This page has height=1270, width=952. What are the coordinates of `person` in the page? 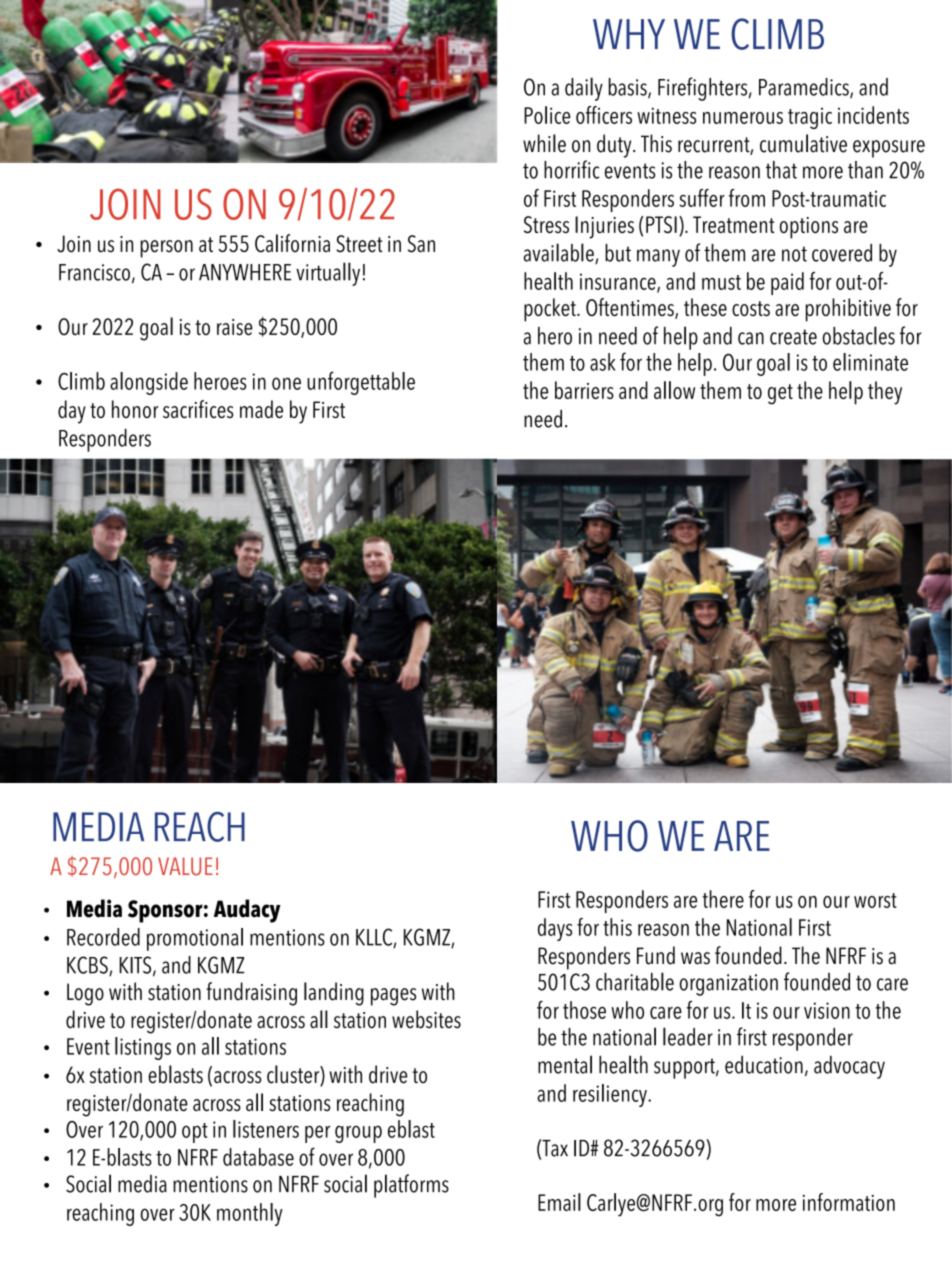 It's located at (166, 249).
